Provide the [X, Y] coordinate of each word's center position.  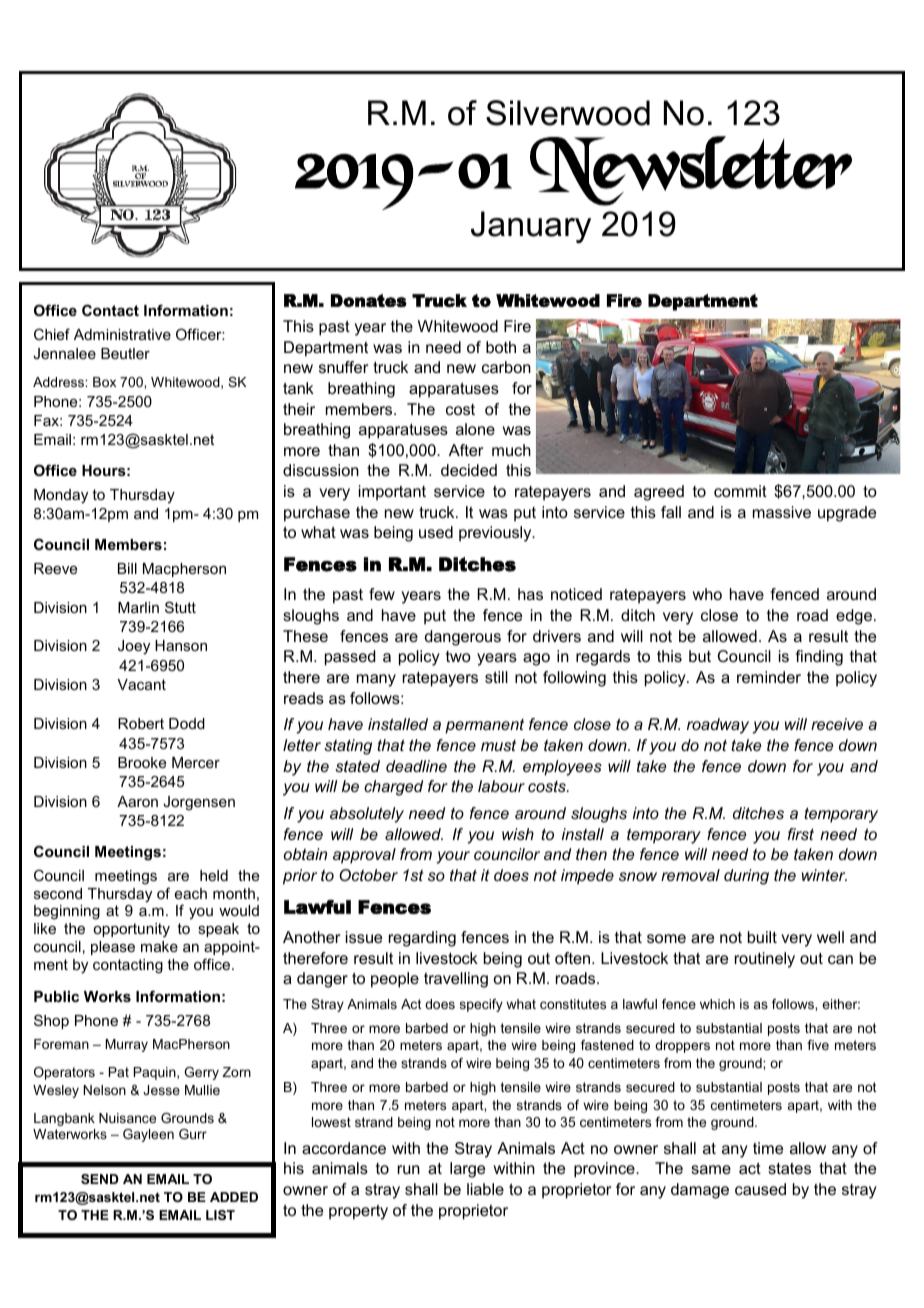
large [467, 1170]
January [531, 227]
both [501, 347]
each [191, 893]
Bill [127, 568]
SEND [100, 1179]
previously [496, 534]
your [453, 857]
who [707, 594]
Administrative [122, 334]
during [746, 877]
